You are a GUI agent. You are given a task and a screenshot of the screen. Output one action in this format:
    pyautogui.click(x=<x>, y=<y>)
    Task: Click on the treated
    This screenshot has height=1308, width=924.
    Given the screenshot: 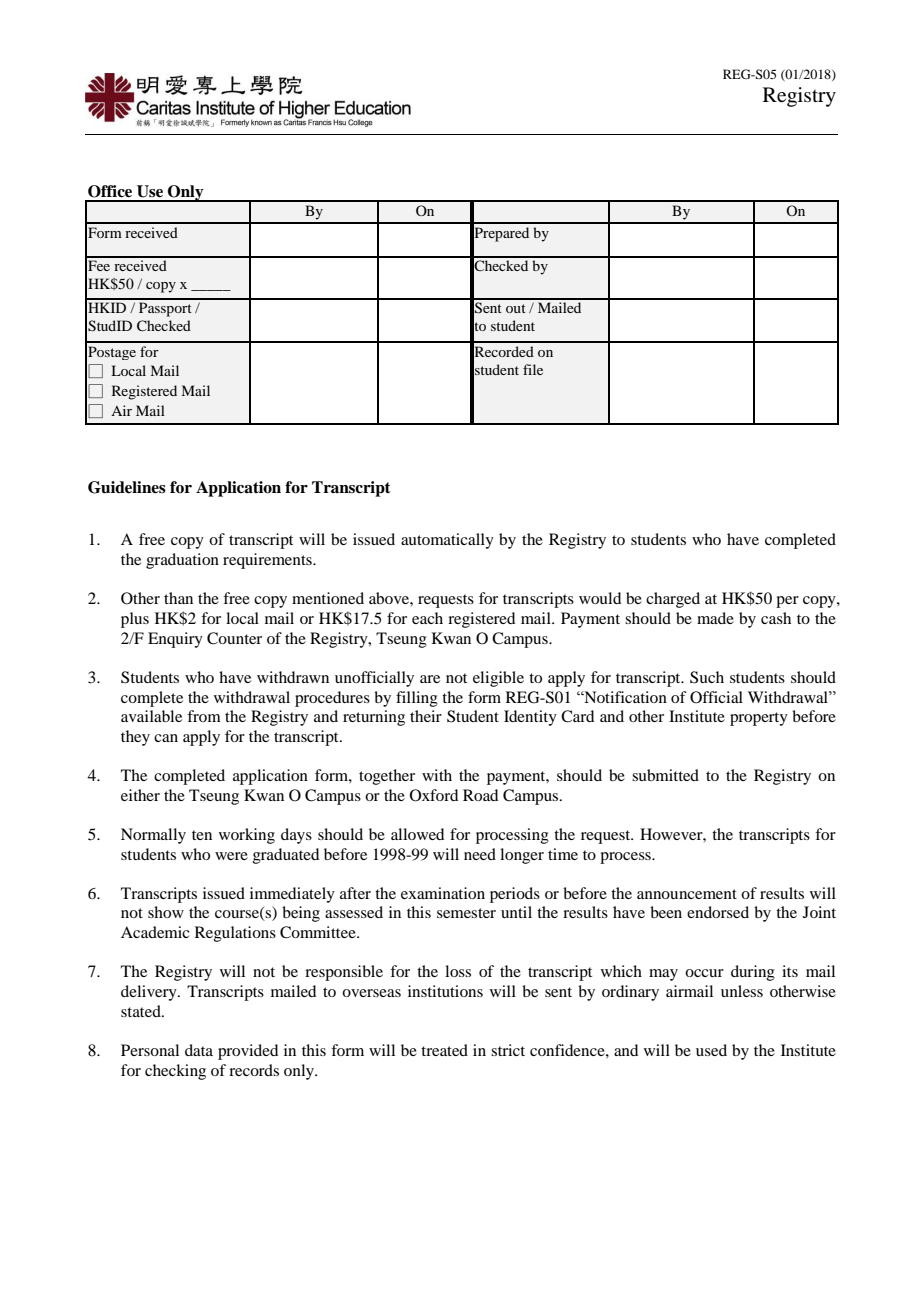 What is the action you would take?
    pyautogui.click(x=444, y=1050)
